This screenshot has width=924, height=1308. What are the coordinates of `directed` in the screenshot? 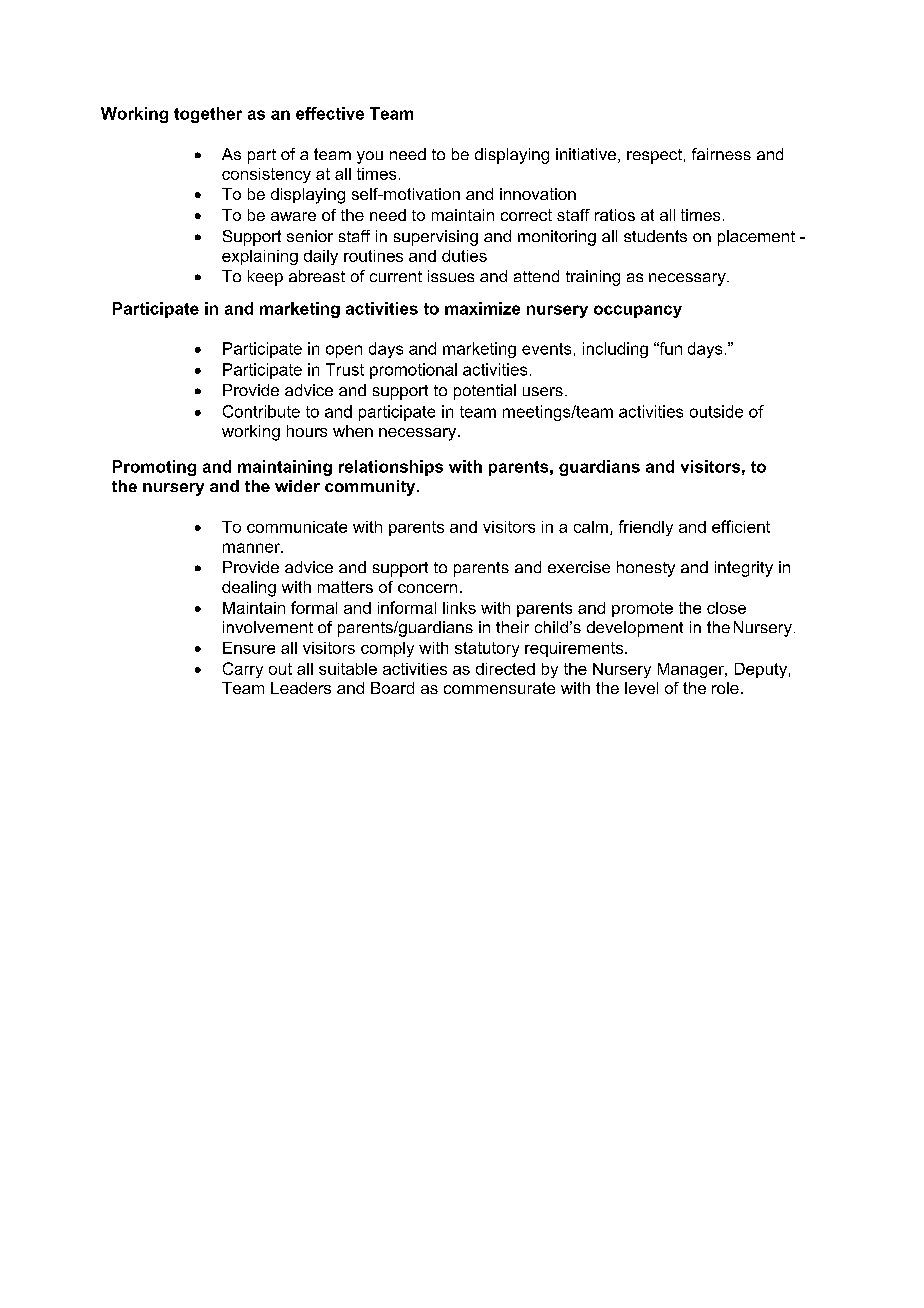 It's located at (505, 669).
